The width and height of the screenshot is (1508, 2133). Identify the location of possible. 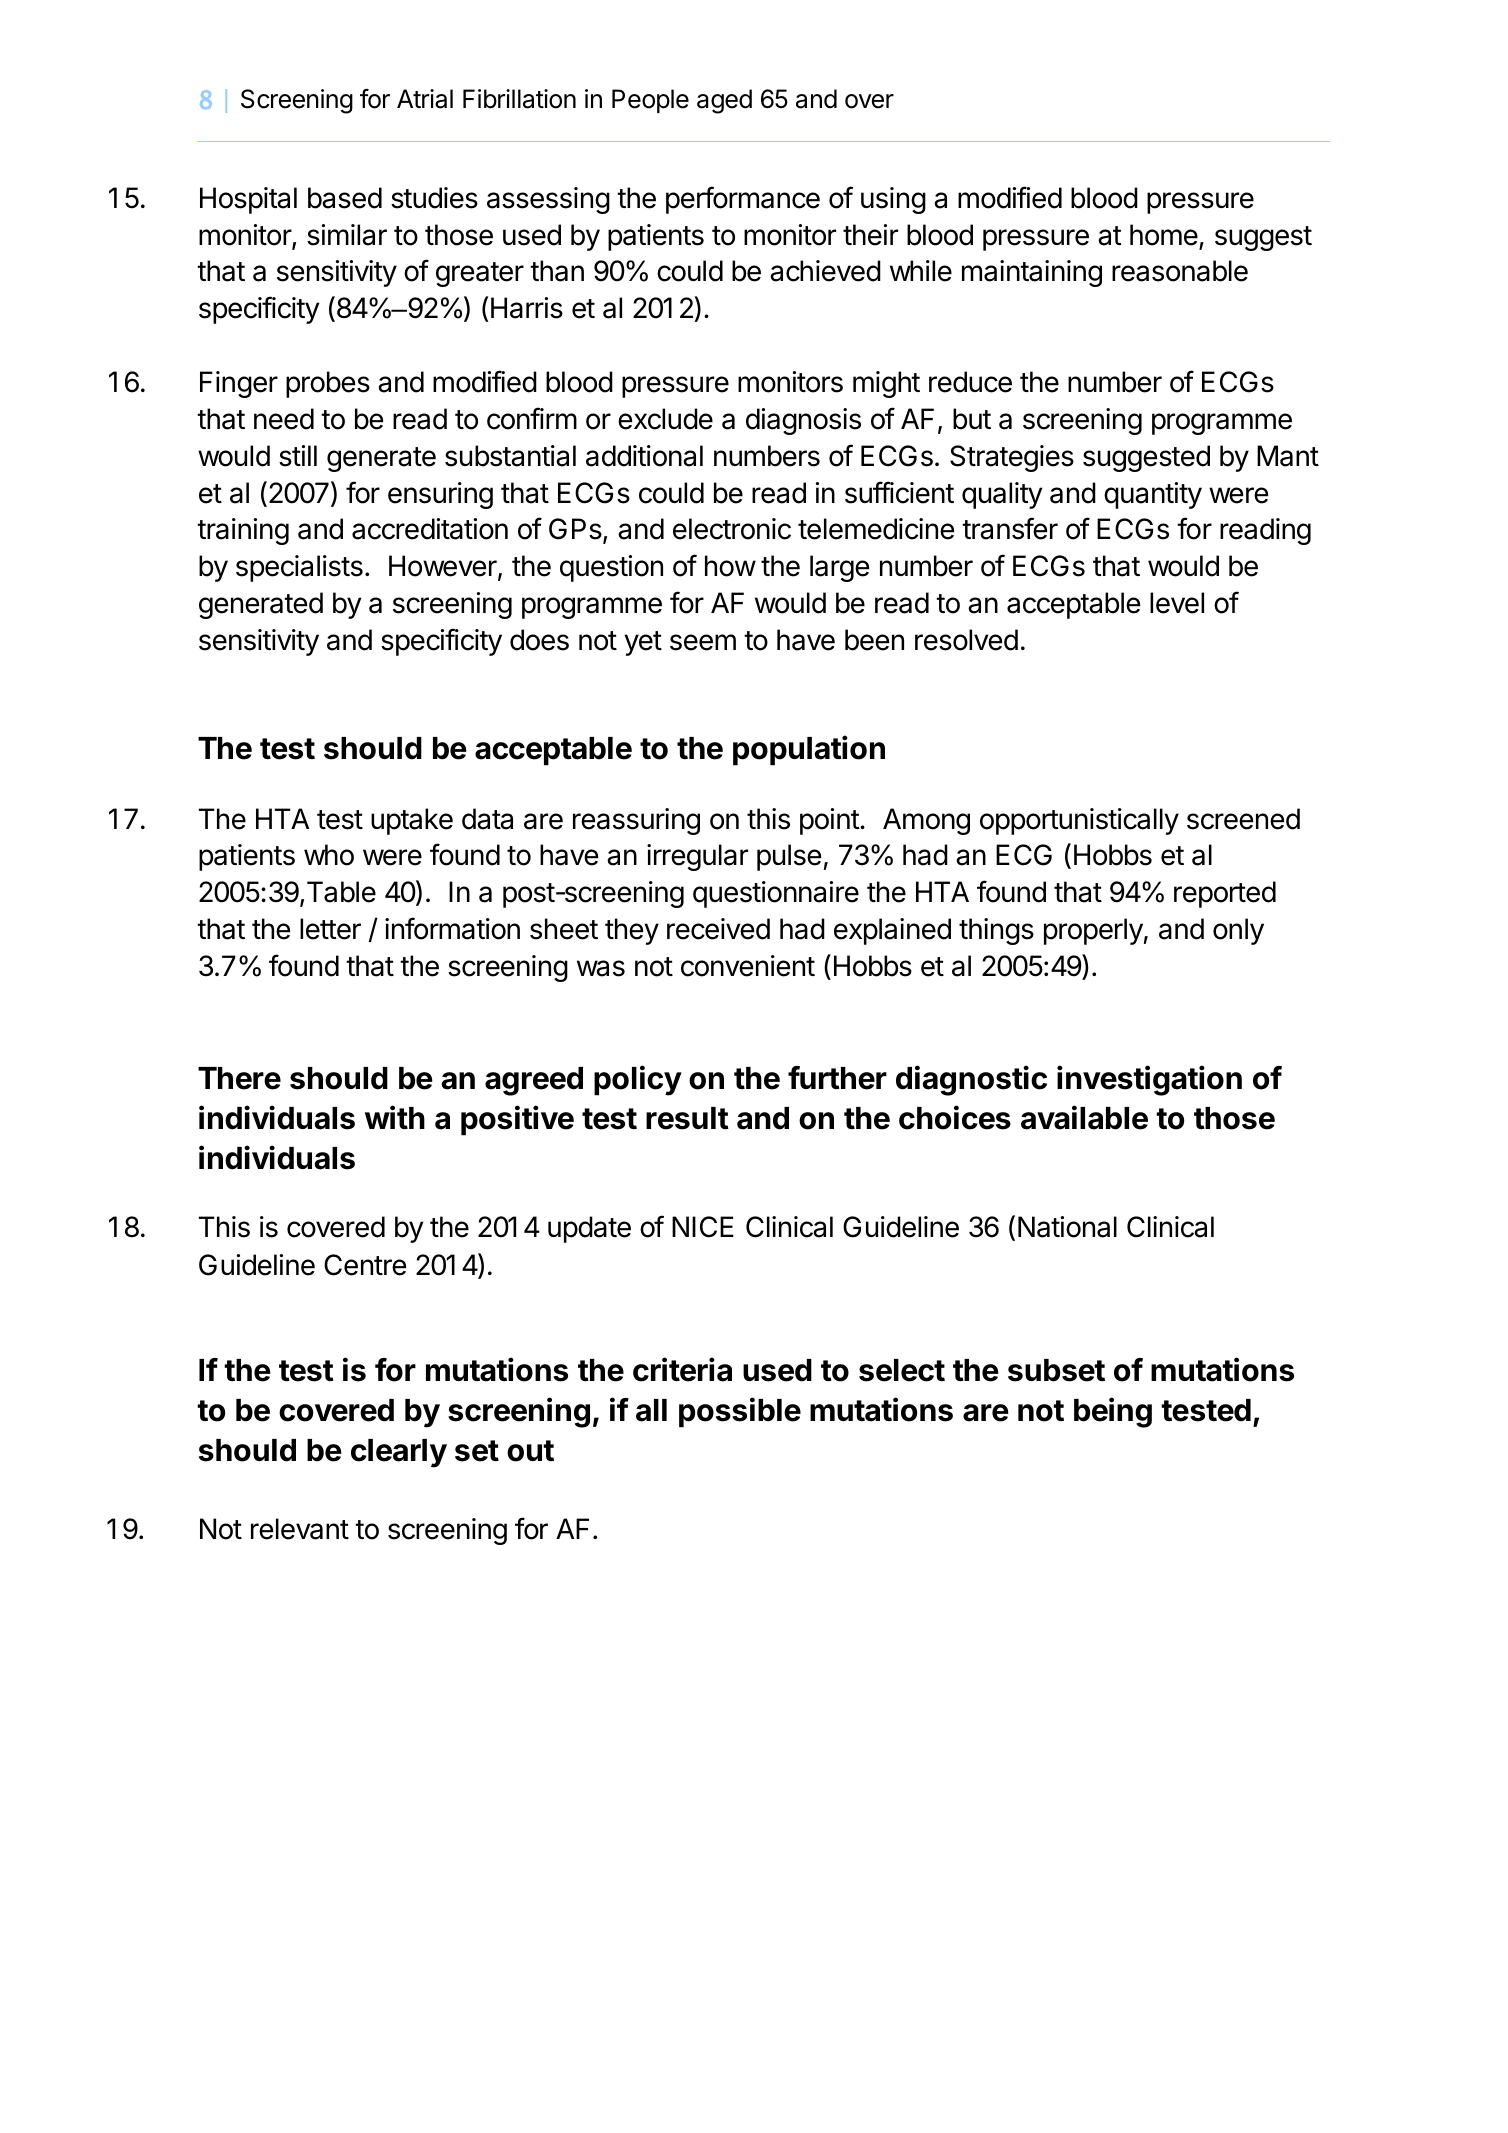
(740, 1412).
